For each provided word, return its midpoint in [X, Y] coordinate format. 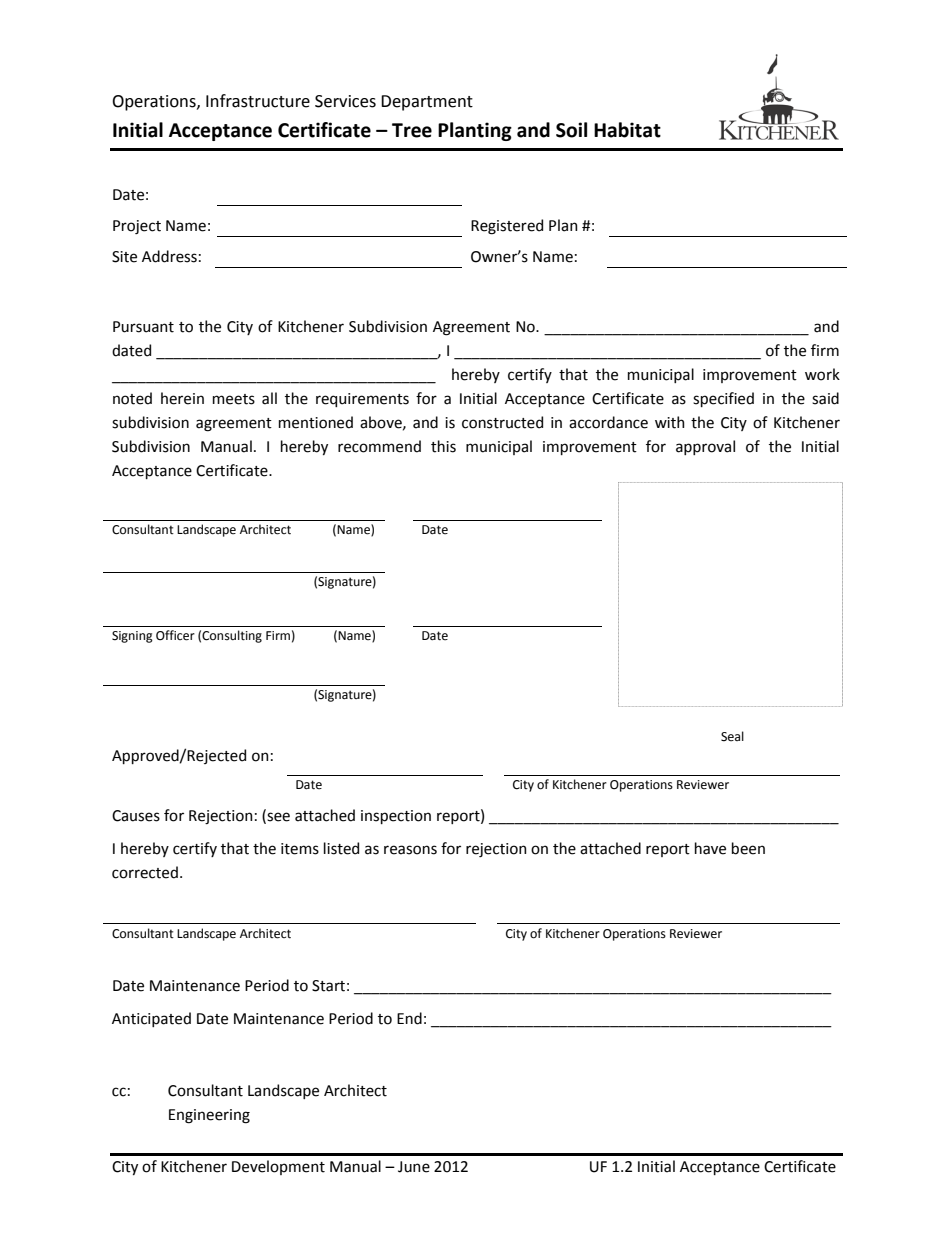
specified [723, 399]
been [748, 848]
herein [182, 398]
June [414, 1167]
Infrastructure [258, 101]
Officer [175, 635]
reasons [410, 850]
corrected [145, 872]
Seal [732, 736]
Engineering [209, 1116]
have [710, 848]
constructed [502, 422]
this [443, 446]
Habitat [627, 130]
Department [427, 103]
